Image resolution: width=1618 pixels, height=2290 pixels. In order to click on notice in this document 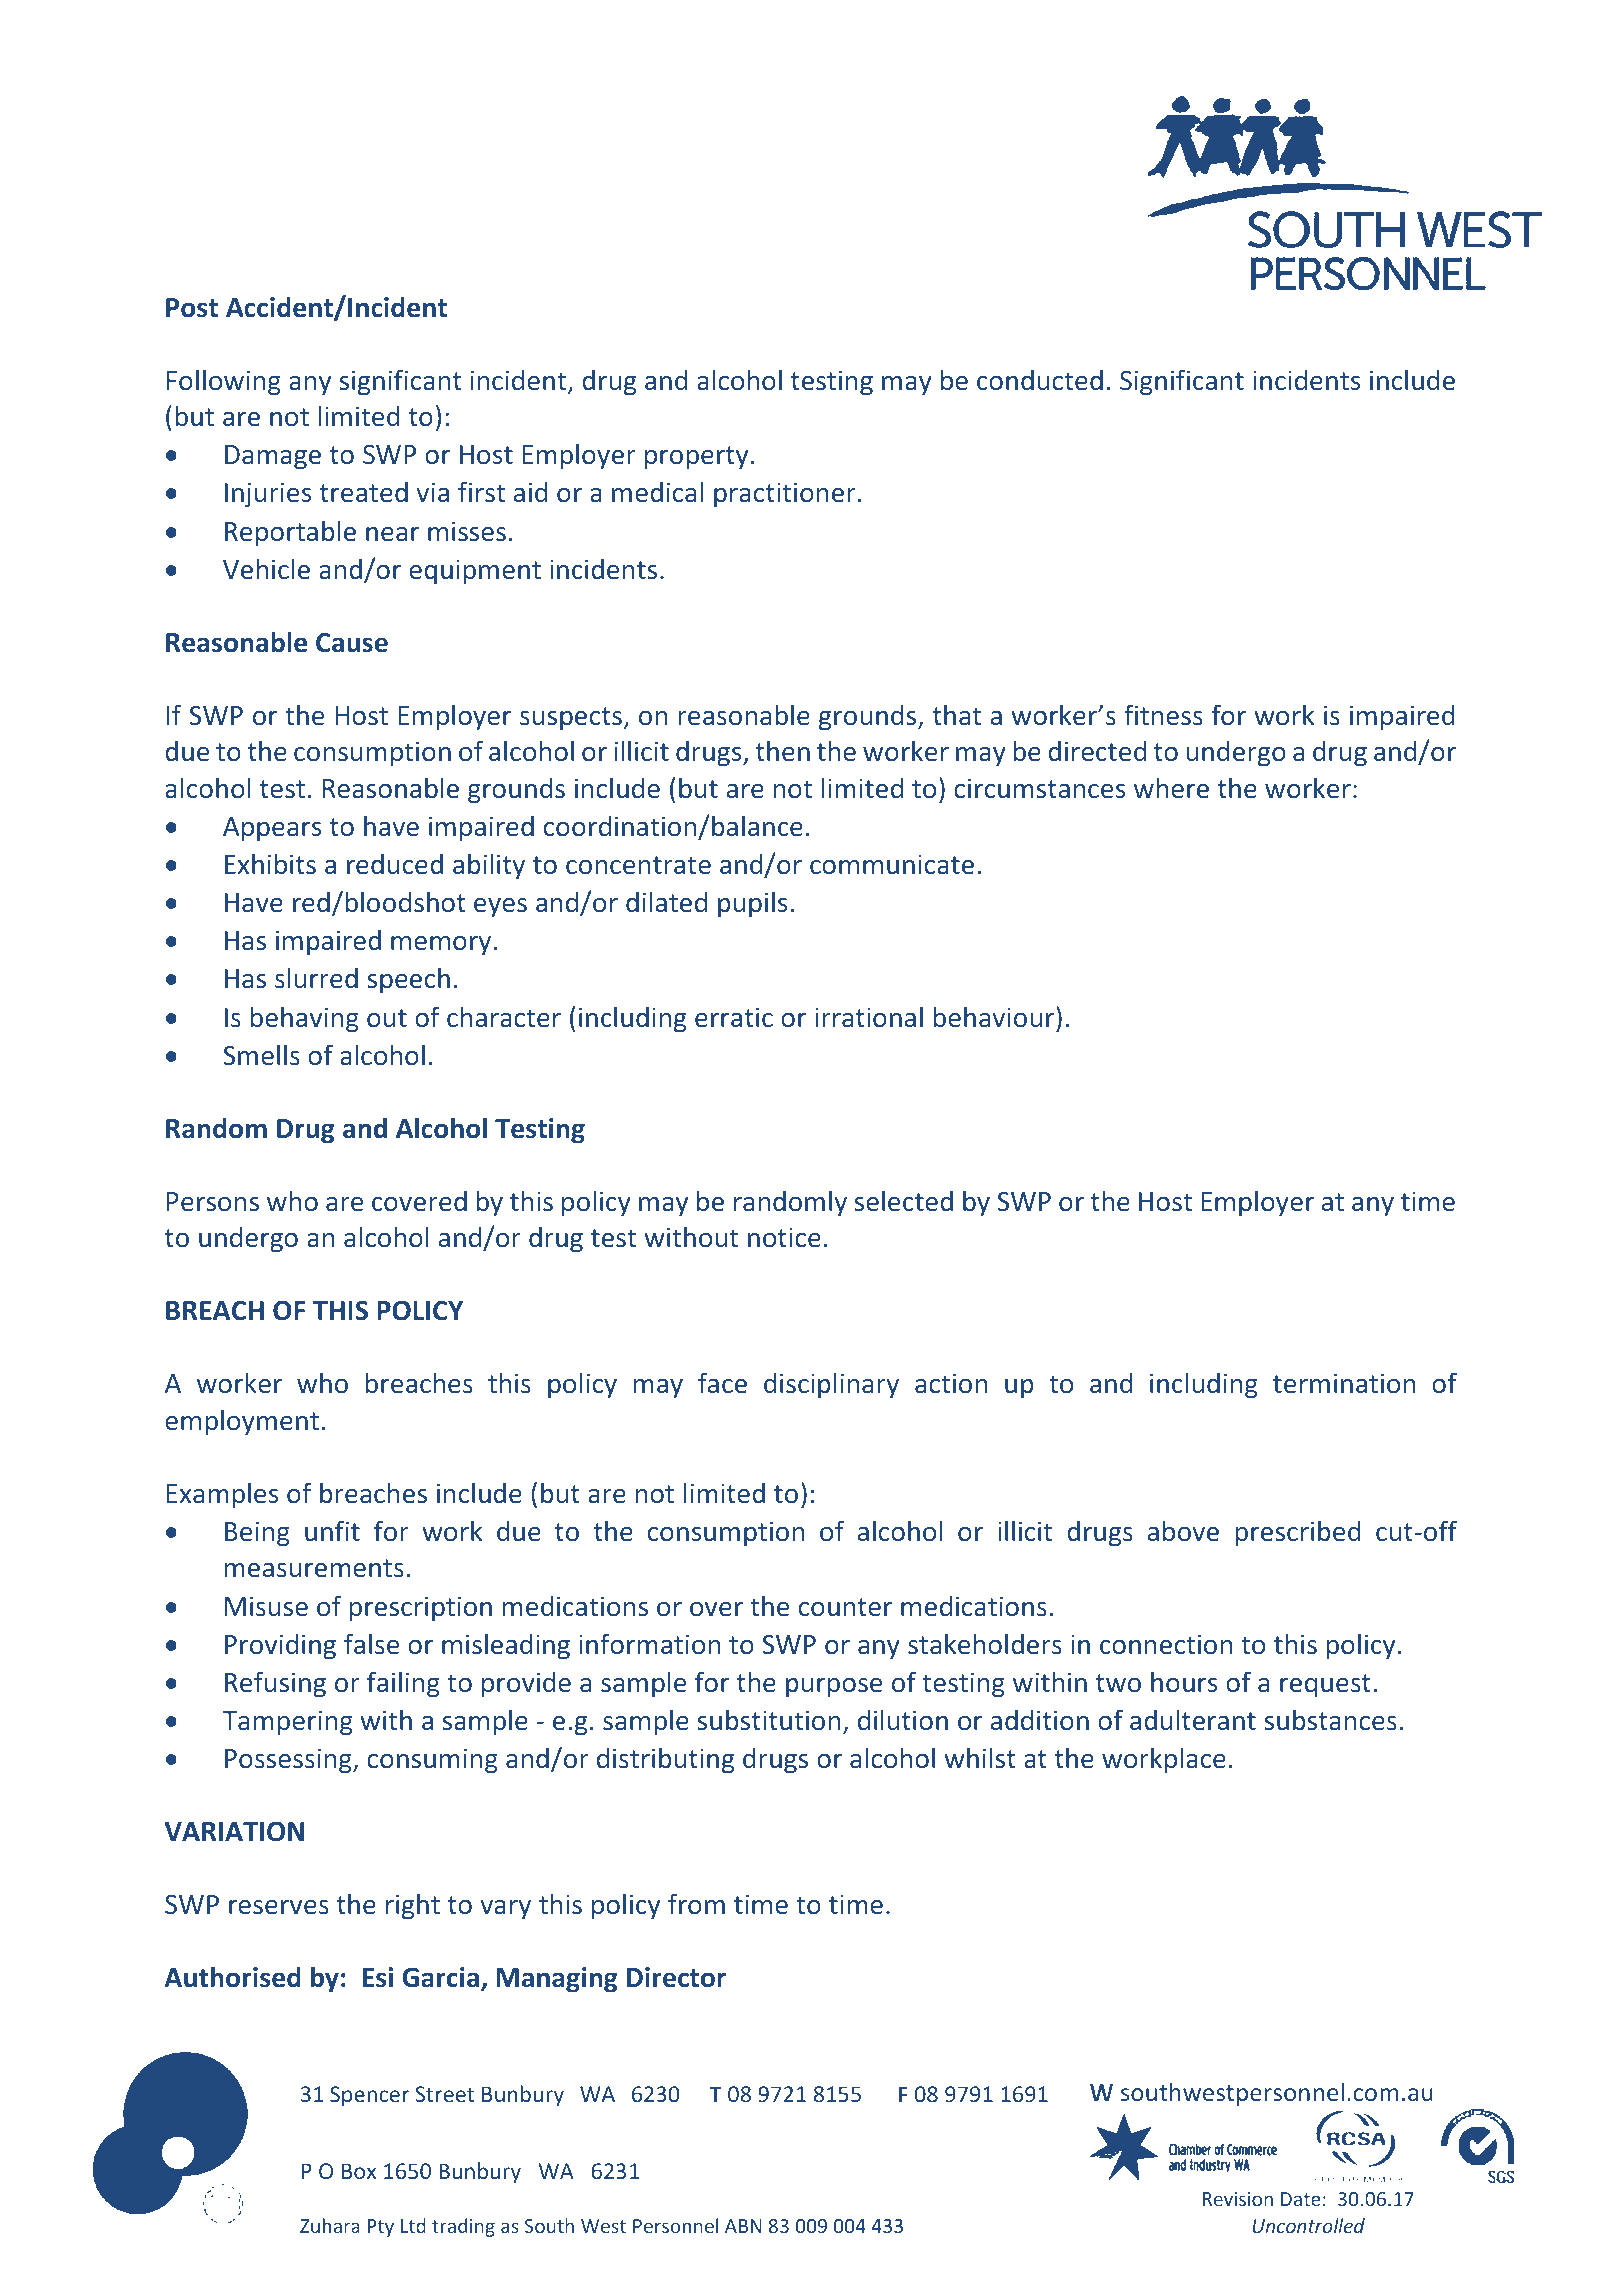, I will do `click(784, 1237)`.
